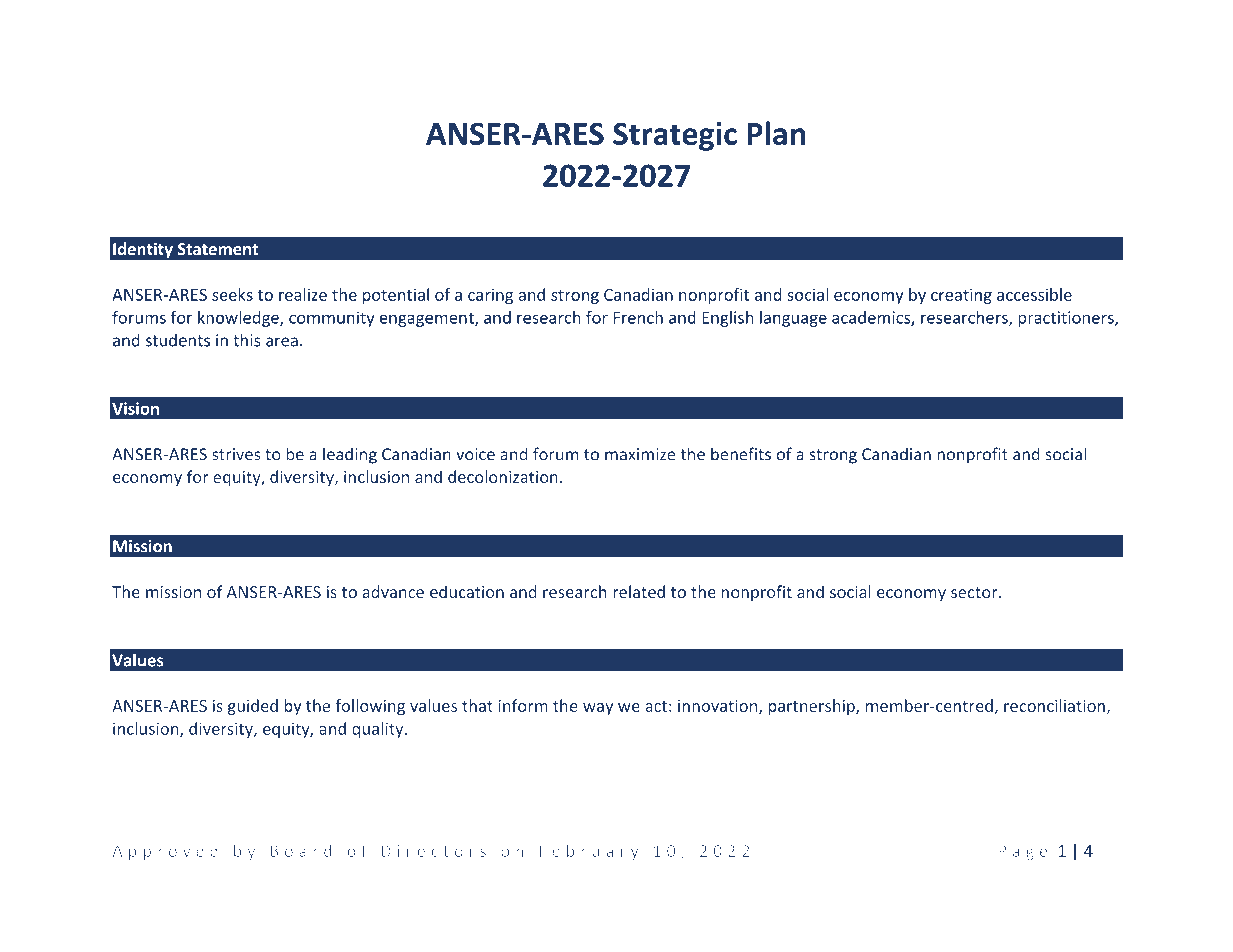  What do you see at coordinates (675, 136) in the screenshot?
I see `Strategic` at bounding box center [675, 136].
